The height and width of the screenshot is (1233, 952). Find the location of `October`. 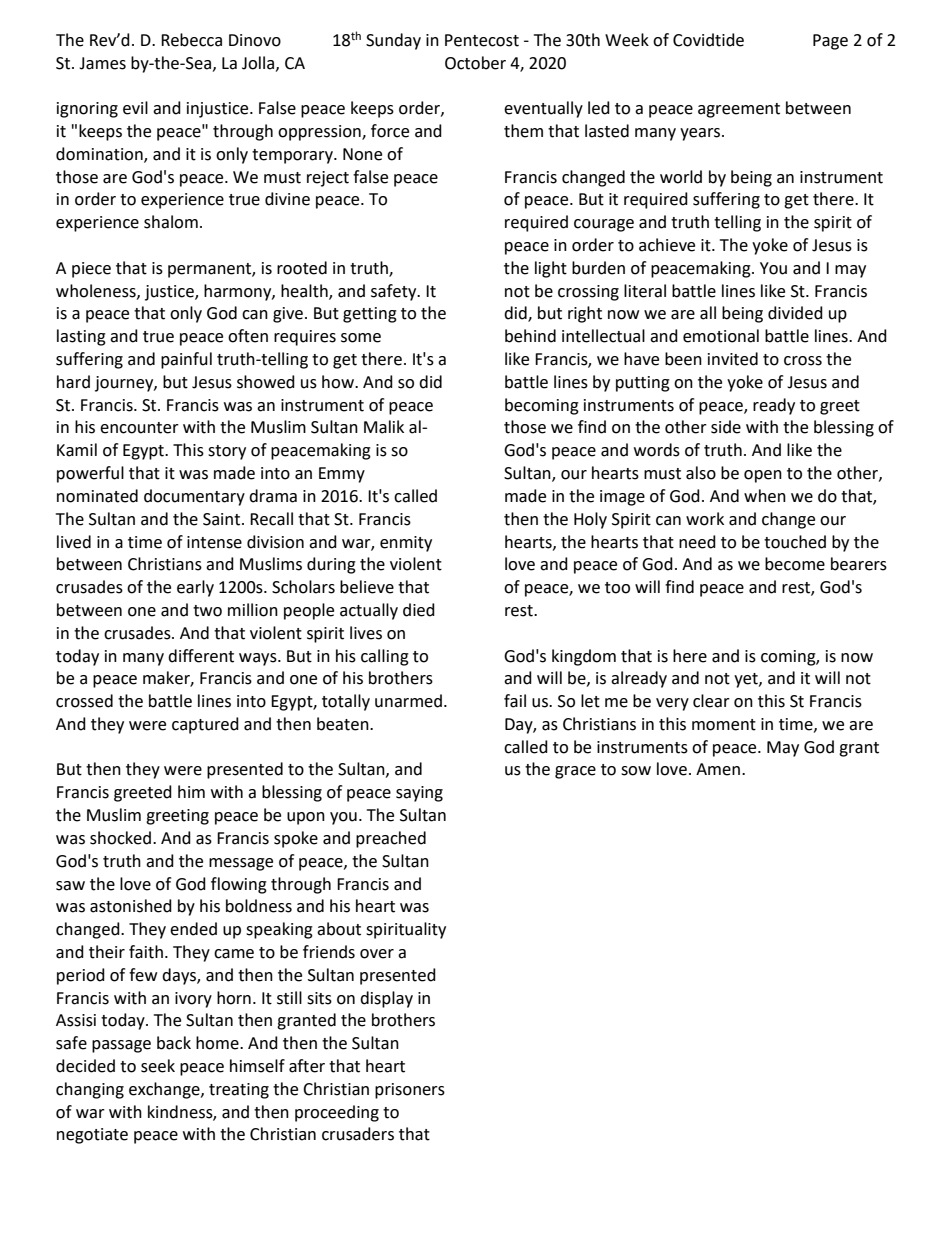

October is located at coordinates (475, 63).
